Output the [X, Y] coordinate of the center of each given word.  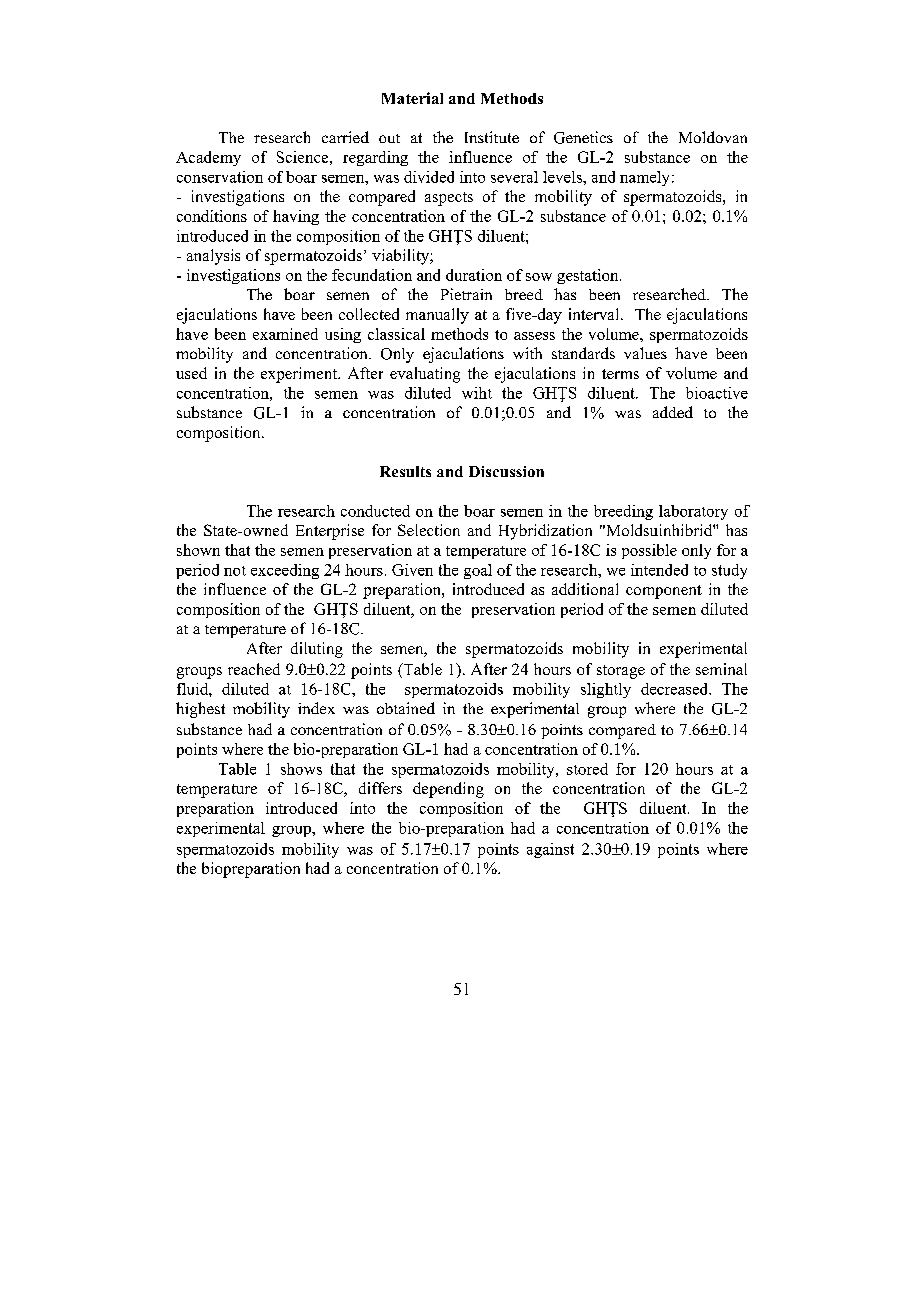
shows [301, 769]
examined [285, 334]
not [235, 571]
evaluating [425, 375]
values [645, 353]
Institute [492, 137]
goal [478, 571]
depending [448, 790]
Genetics [583, 137]
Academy [208, 158]
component [664, 592]
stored [587, 769]
